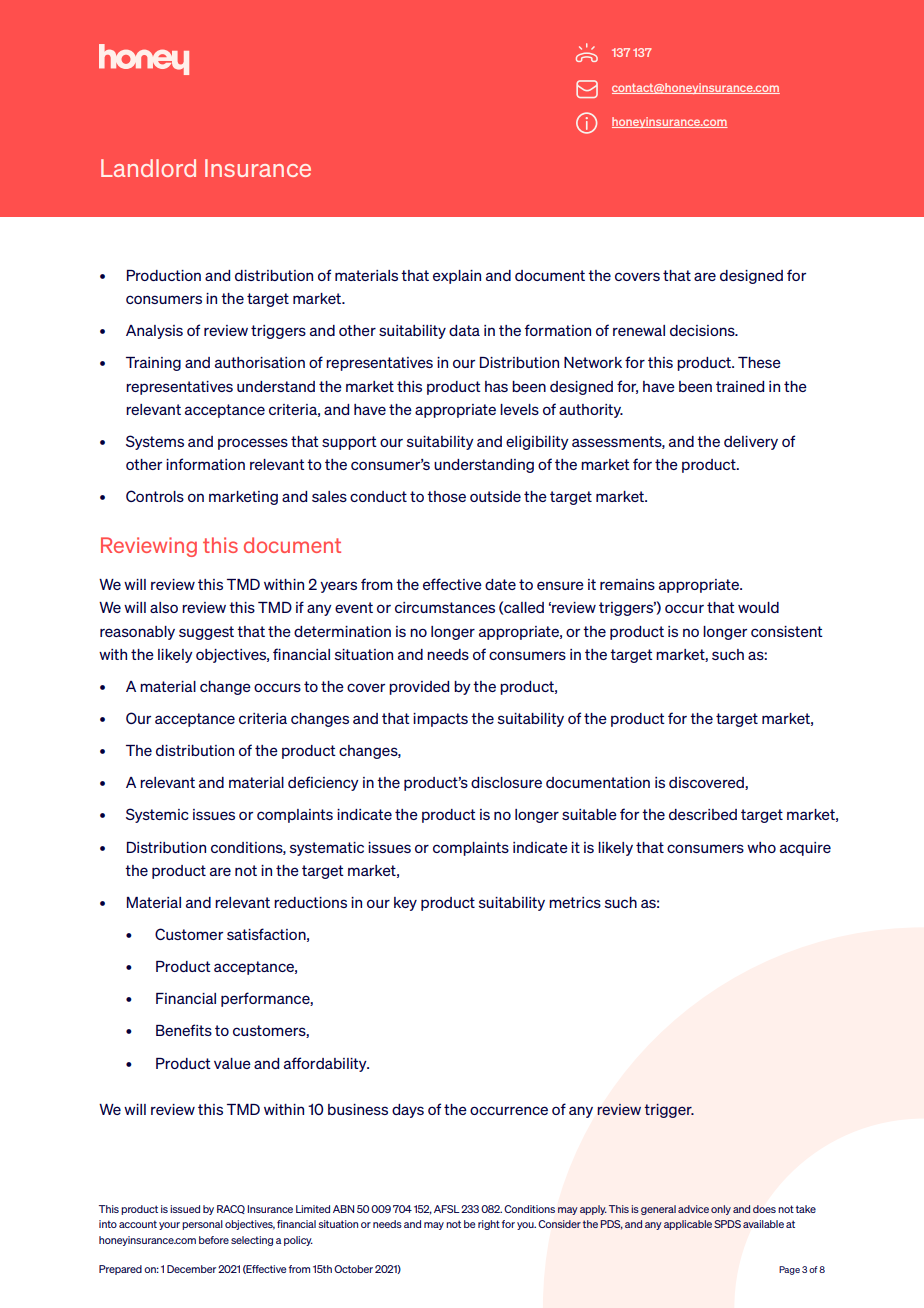  What do you see at coordinates (148, 168) in the page?
I see `Landlord` at bounding box center [148, 168].
